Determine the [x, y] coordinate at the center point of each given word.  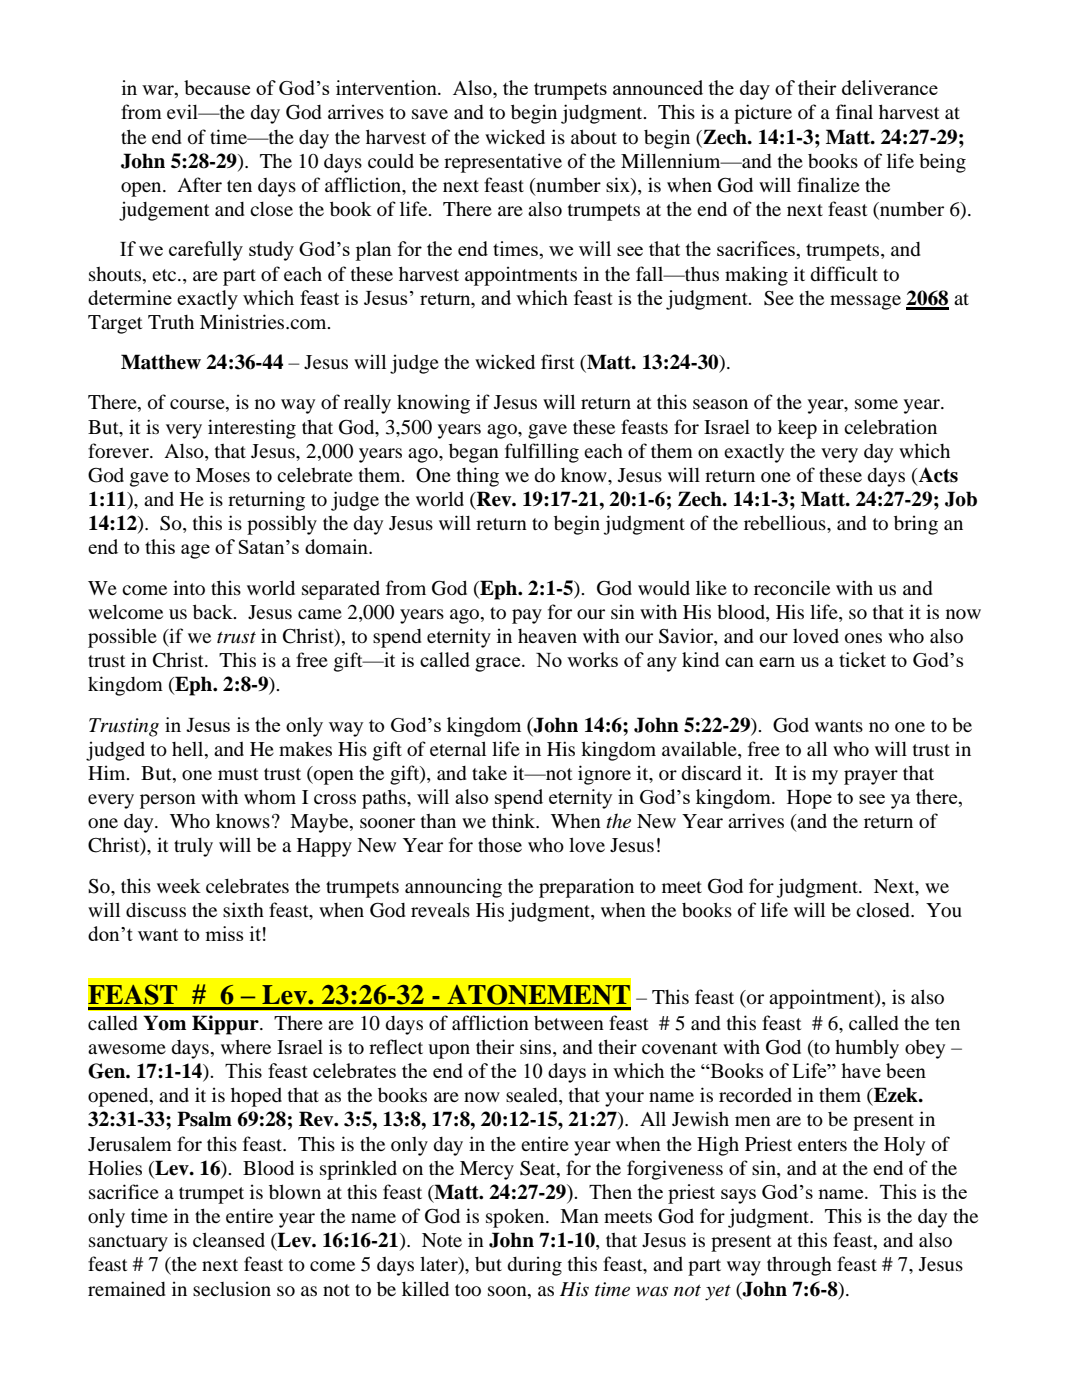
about [594, 136]
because [217, 87]
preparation [586, 888]
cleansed [229, 1239]
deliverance [890, 87]
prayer [871, 777]
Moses [223, 475]
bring [916, 525]
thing [478, 477]
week [179, 886]
